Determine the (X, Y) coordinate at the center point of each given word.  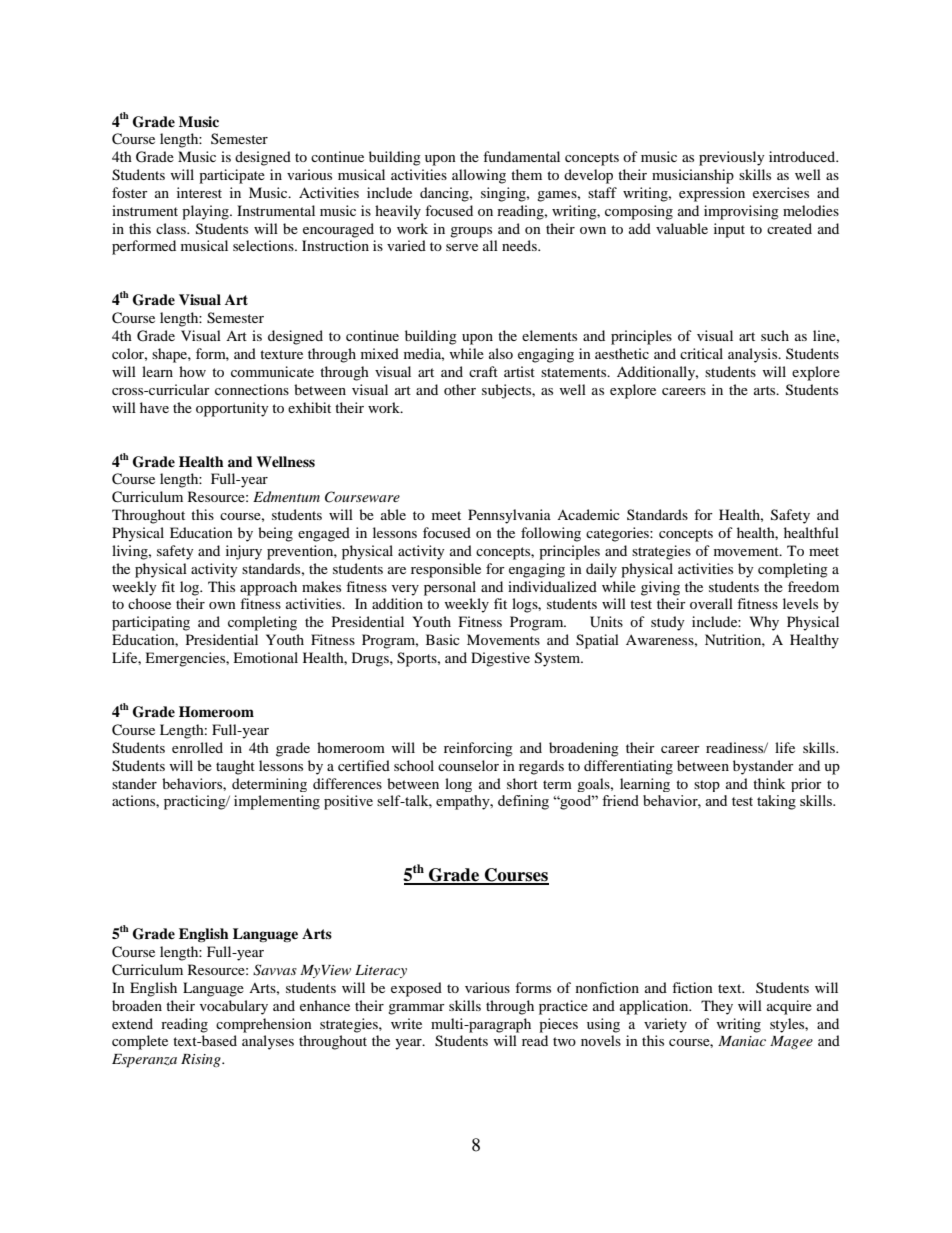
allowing (479, 176)
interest (199, 192)
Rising (202, 1060)
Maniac (742, 1041)
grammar (416, 1009)
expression (712, 194)
